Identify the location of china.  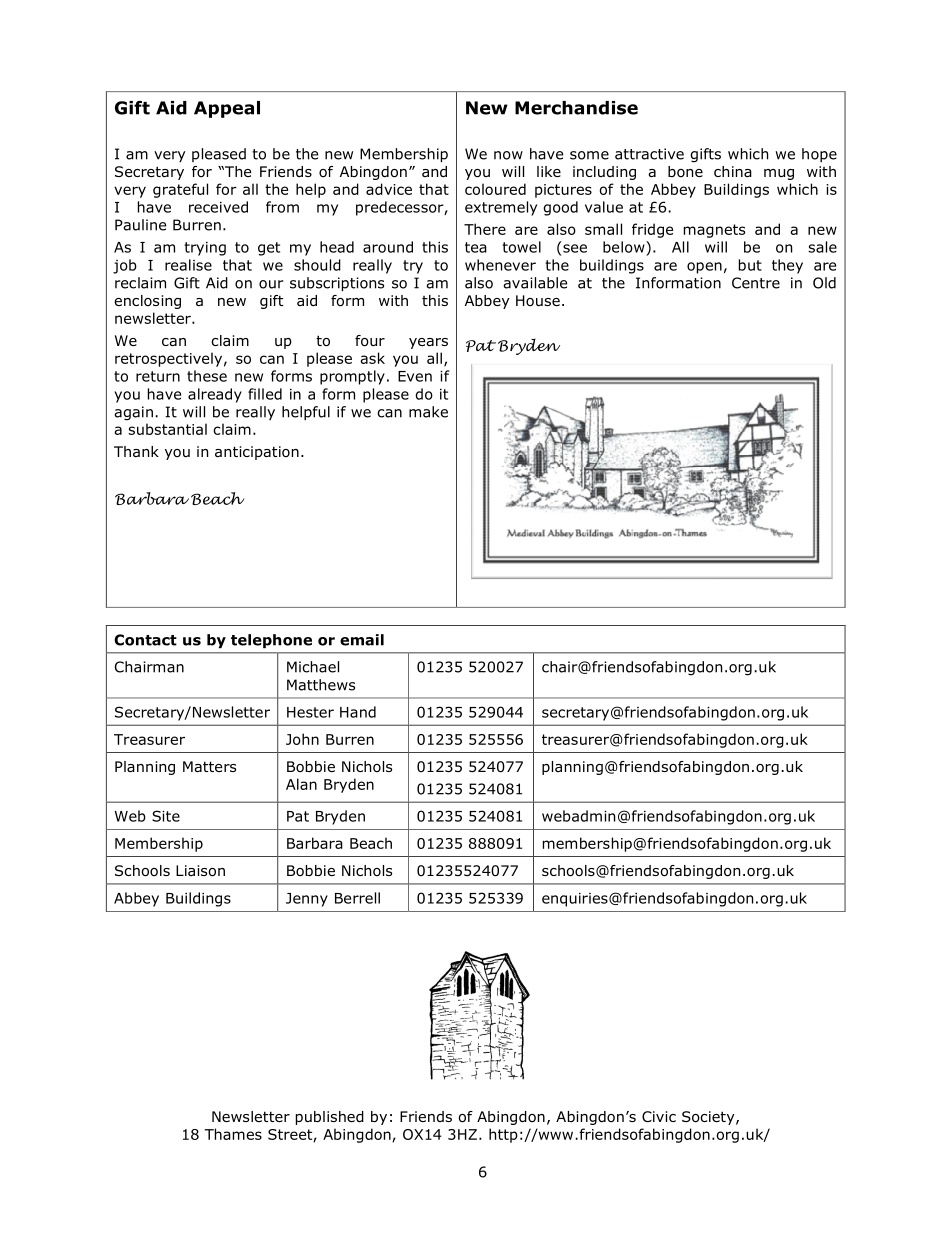
(733, 171).
